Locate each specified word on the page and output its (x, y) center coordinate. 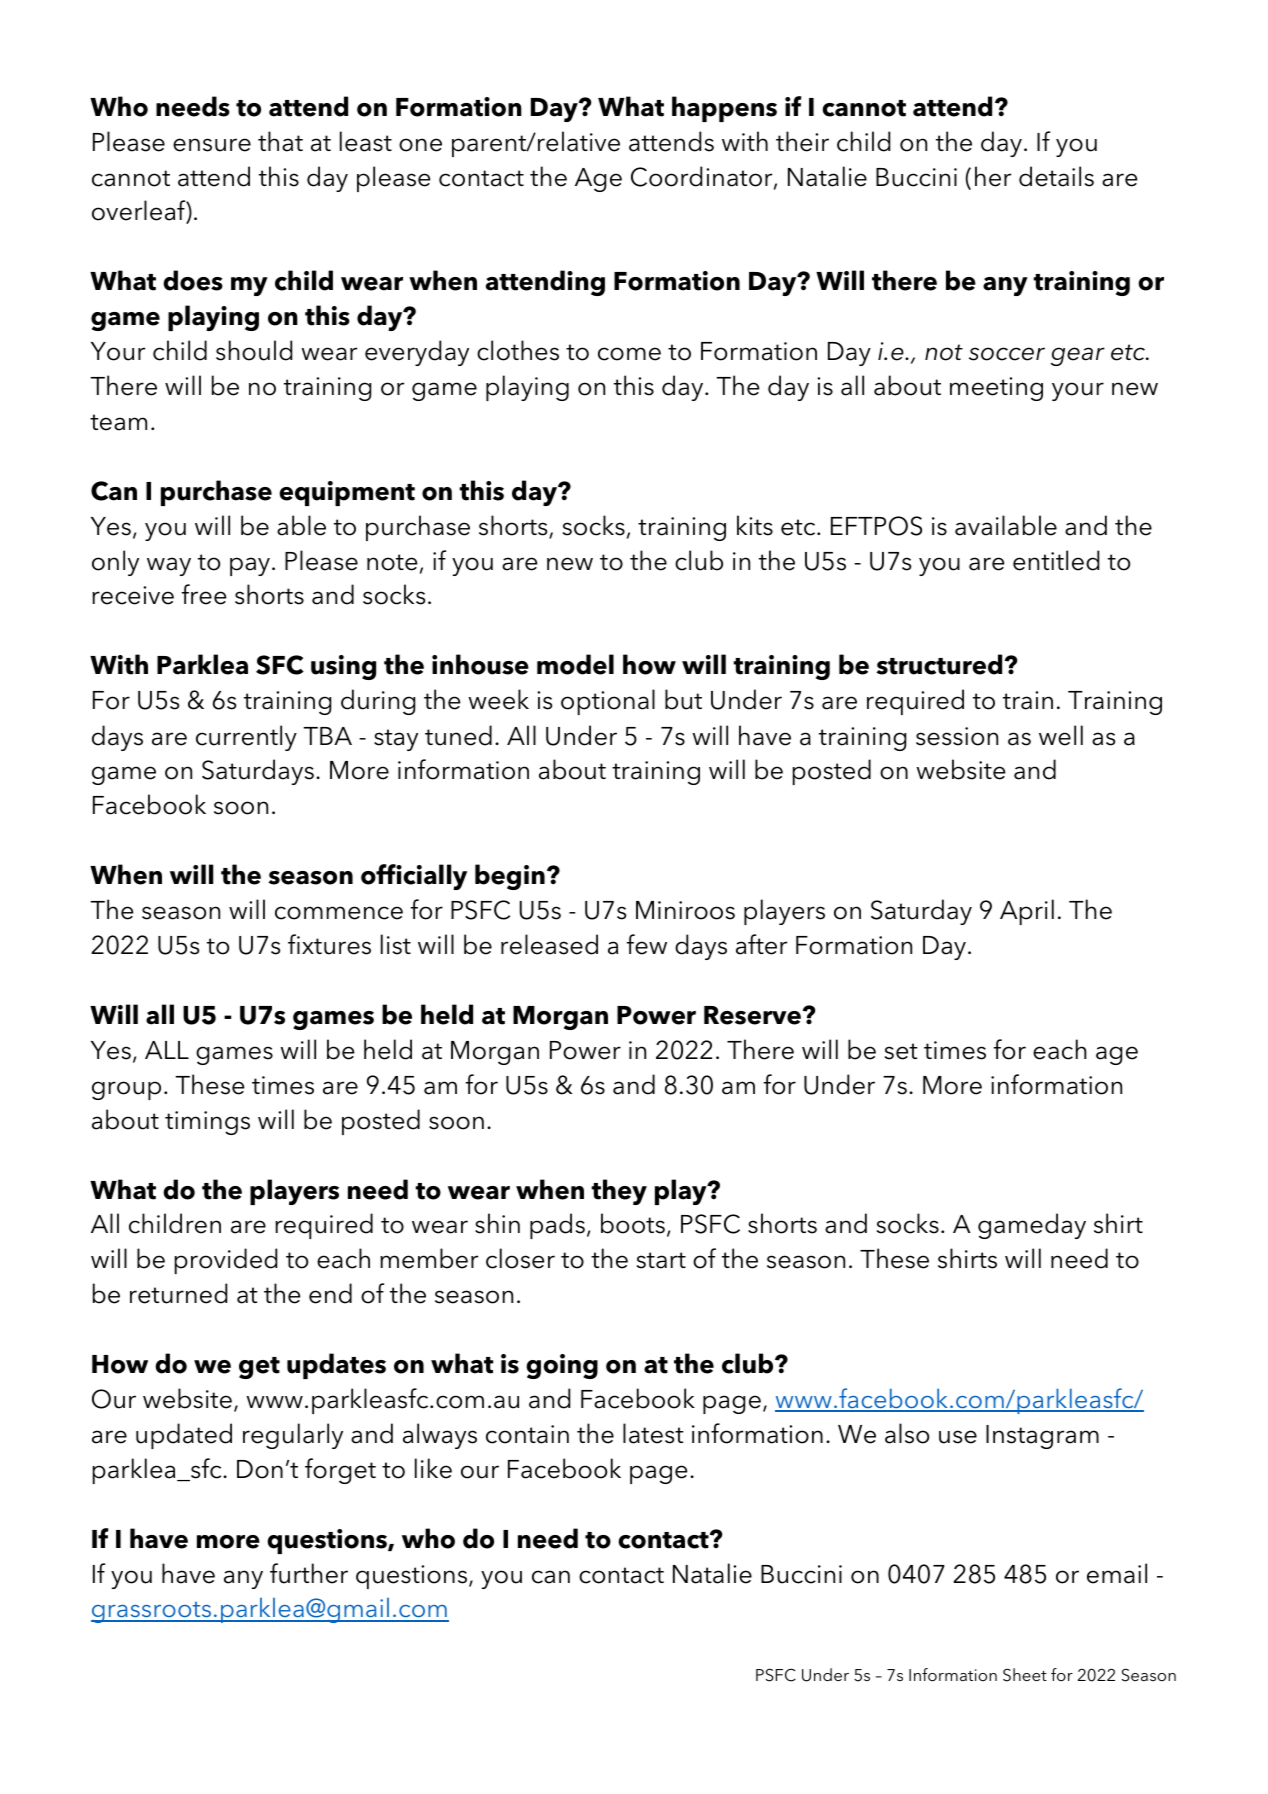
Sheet (1025, 1675)
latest (653, 1433)
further (309, 1573)
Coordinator (703, 177)
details (1056, 176)
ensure (212, 145)
